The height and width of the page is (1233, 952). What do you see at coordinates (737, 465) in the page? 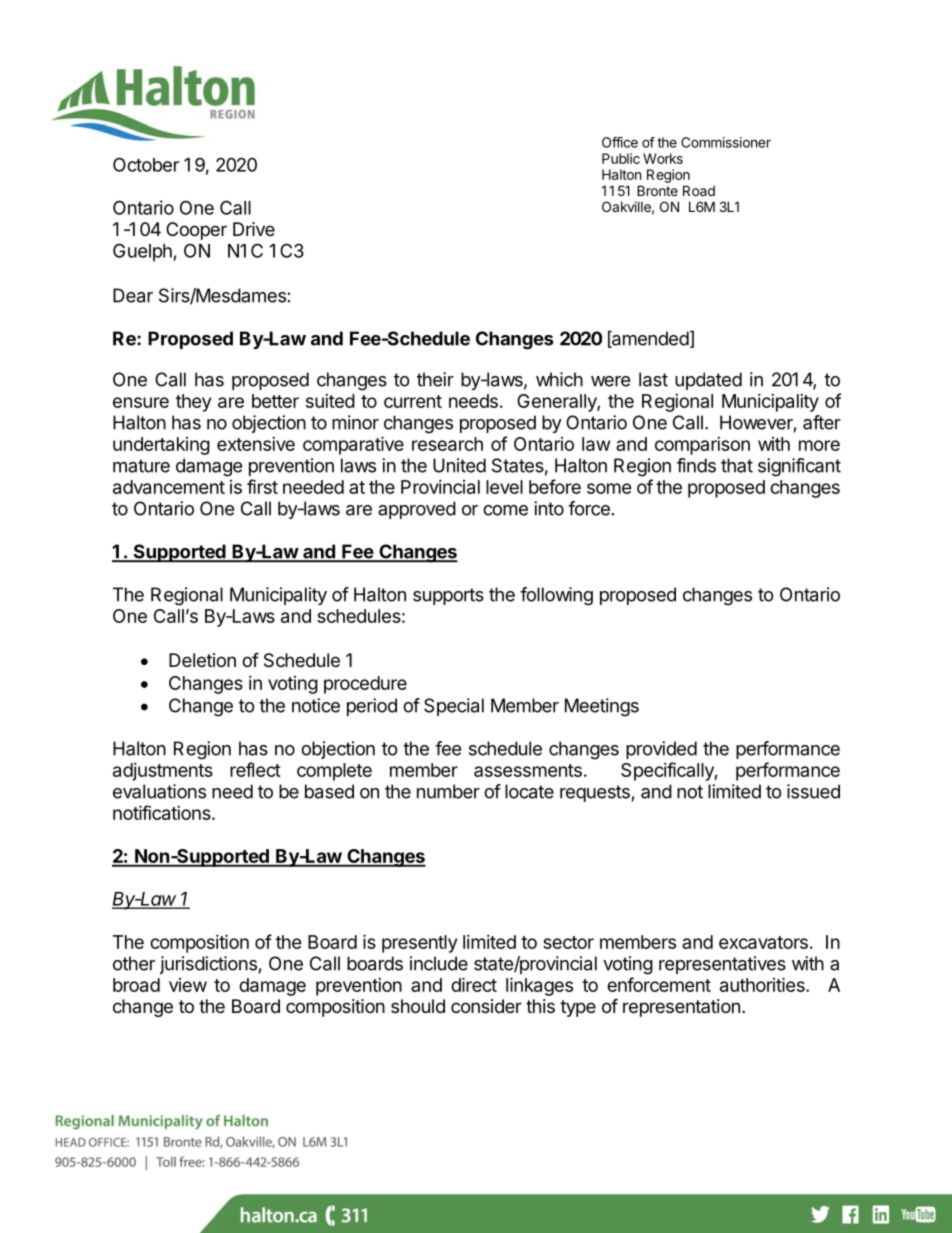
I see `that` at bounding box center [737, 465].
